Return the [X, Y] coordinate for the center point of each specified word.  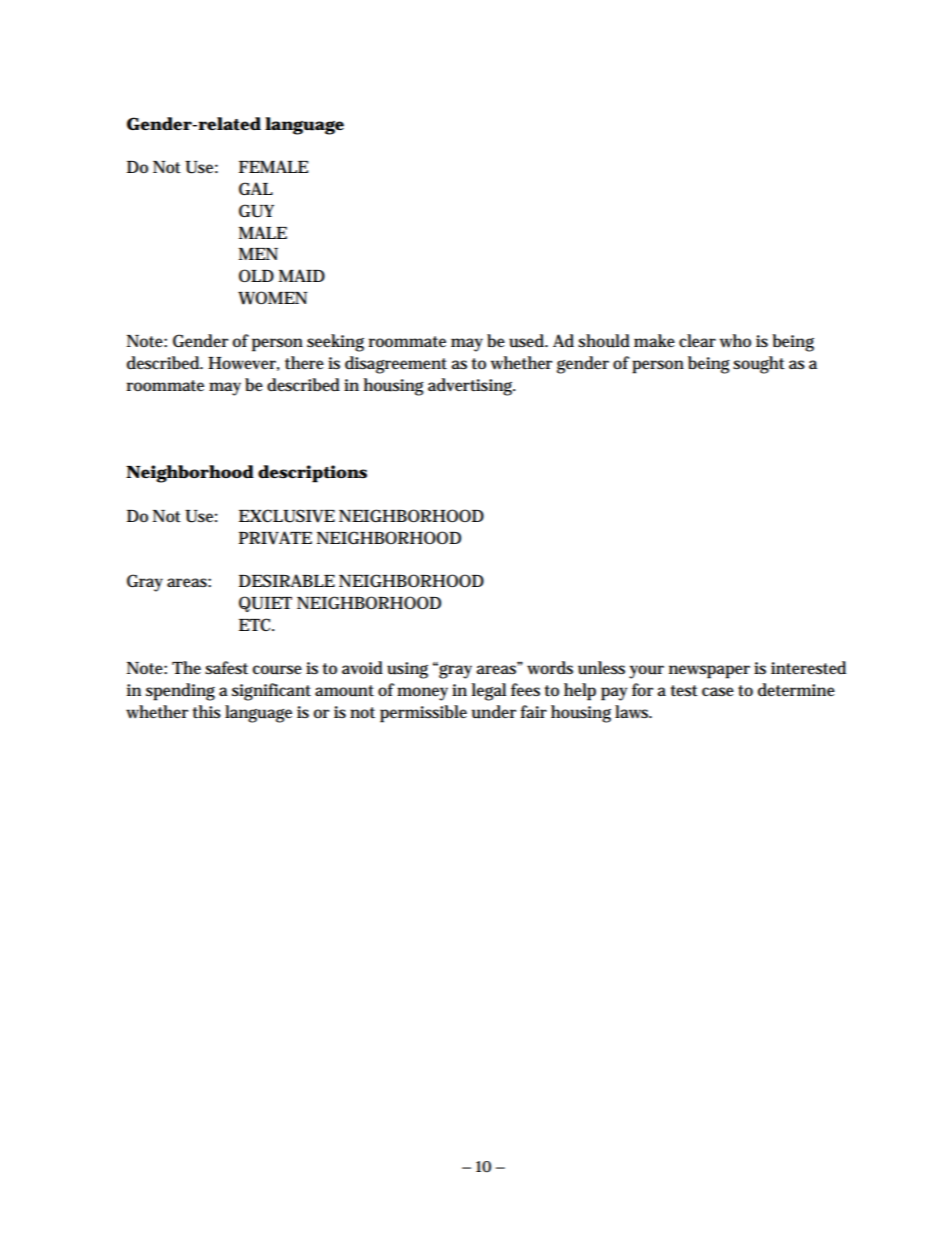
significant [271, 692]
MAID [302, 275]
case [718, 692]
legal [489, 692]
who [735, 341]
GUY [256, 211]
